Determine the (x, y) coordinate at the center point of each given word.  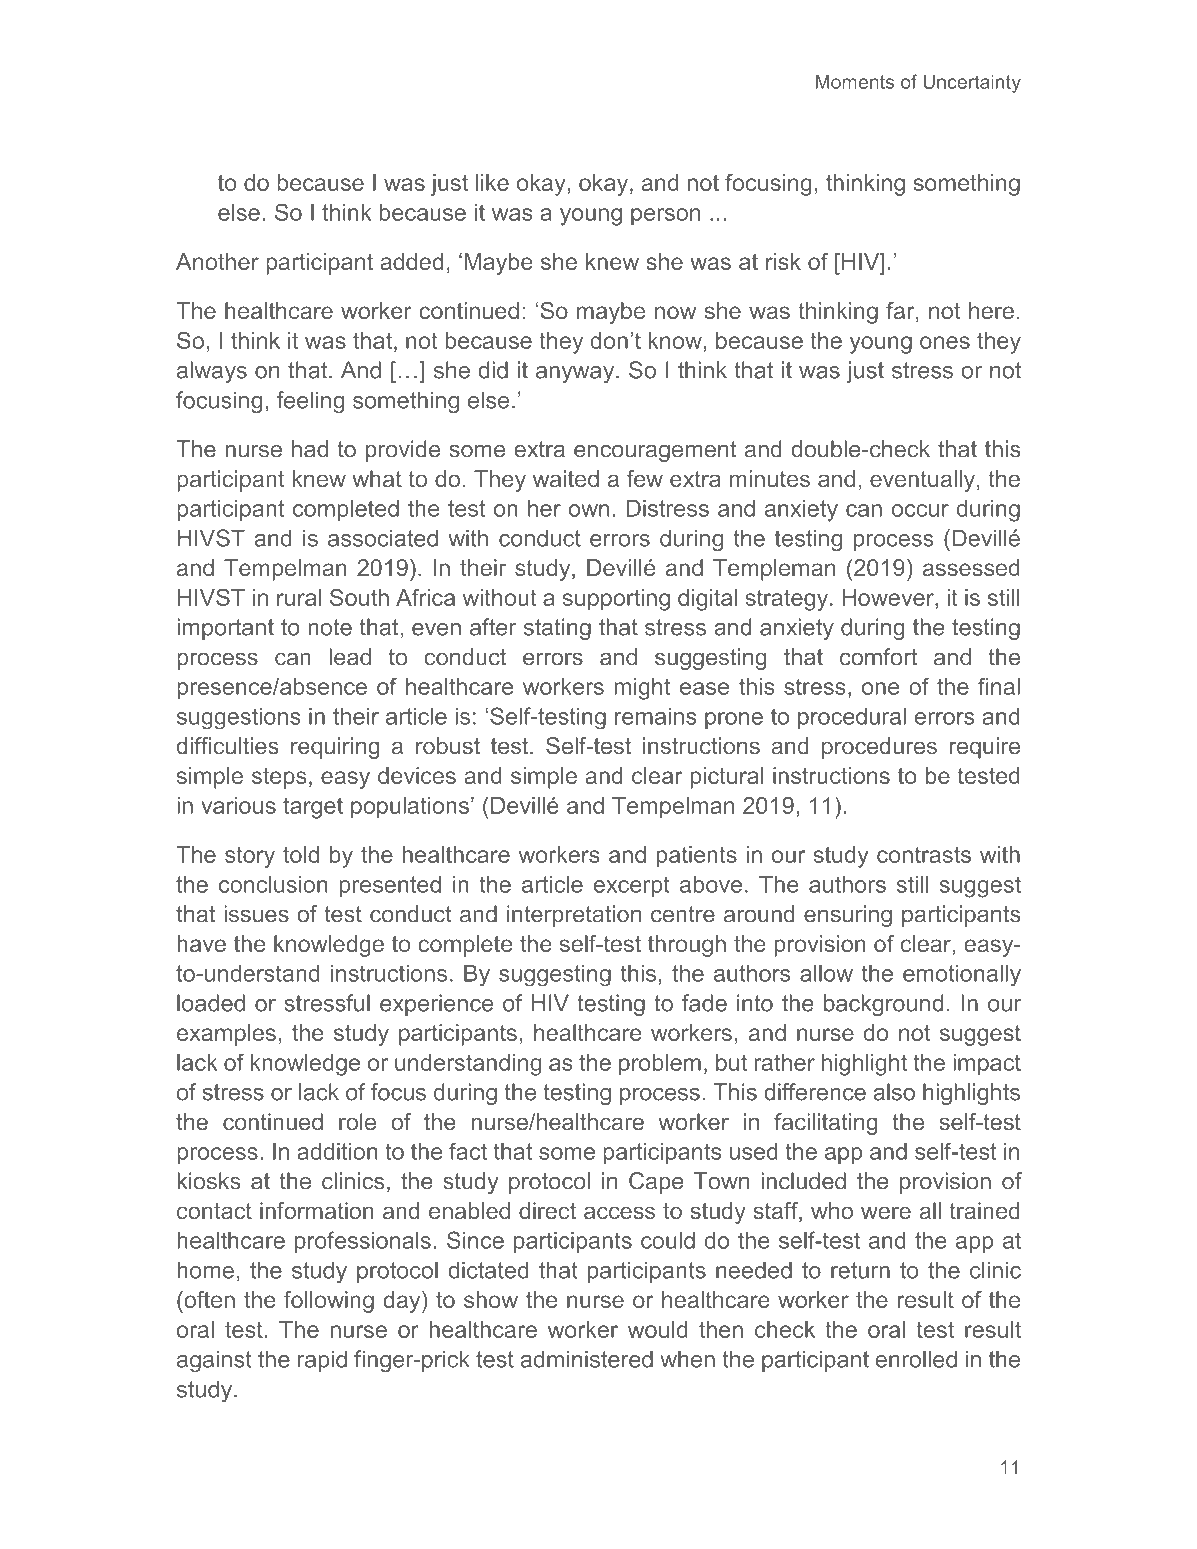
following (329, 1302)
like (492, 182)
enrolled (916, 1359)
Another (217, 261)
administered (587, 1359)
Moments (855, 82)
